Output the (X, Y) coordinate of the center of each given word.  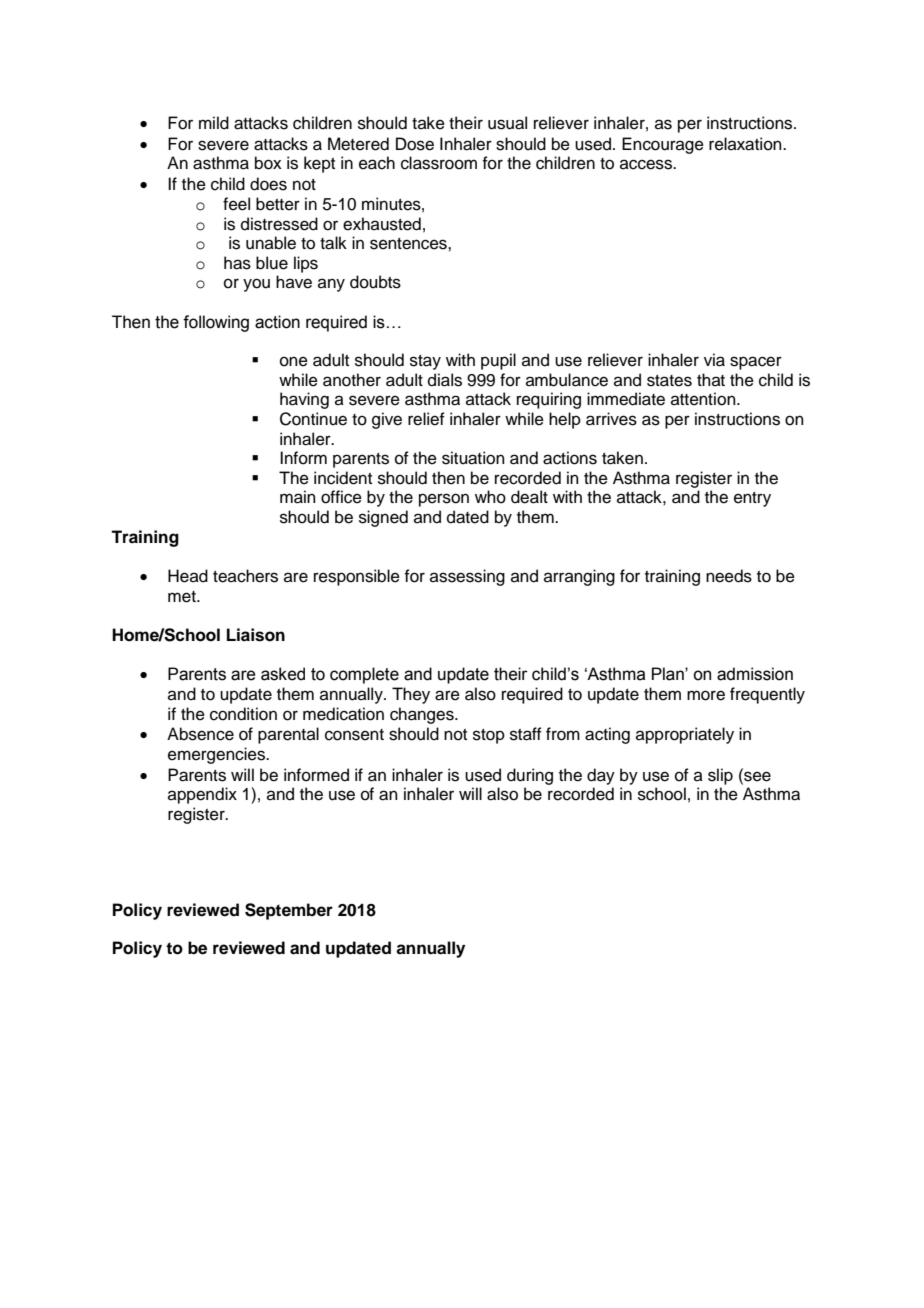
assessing (467, 577)
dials (445, 380)
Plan (669, 674)
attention (704, 399)
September (289, 911)
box (268, 163)
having (304, 400)
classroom (439, 163)
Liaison (256, 635)
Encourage (663, 145)
